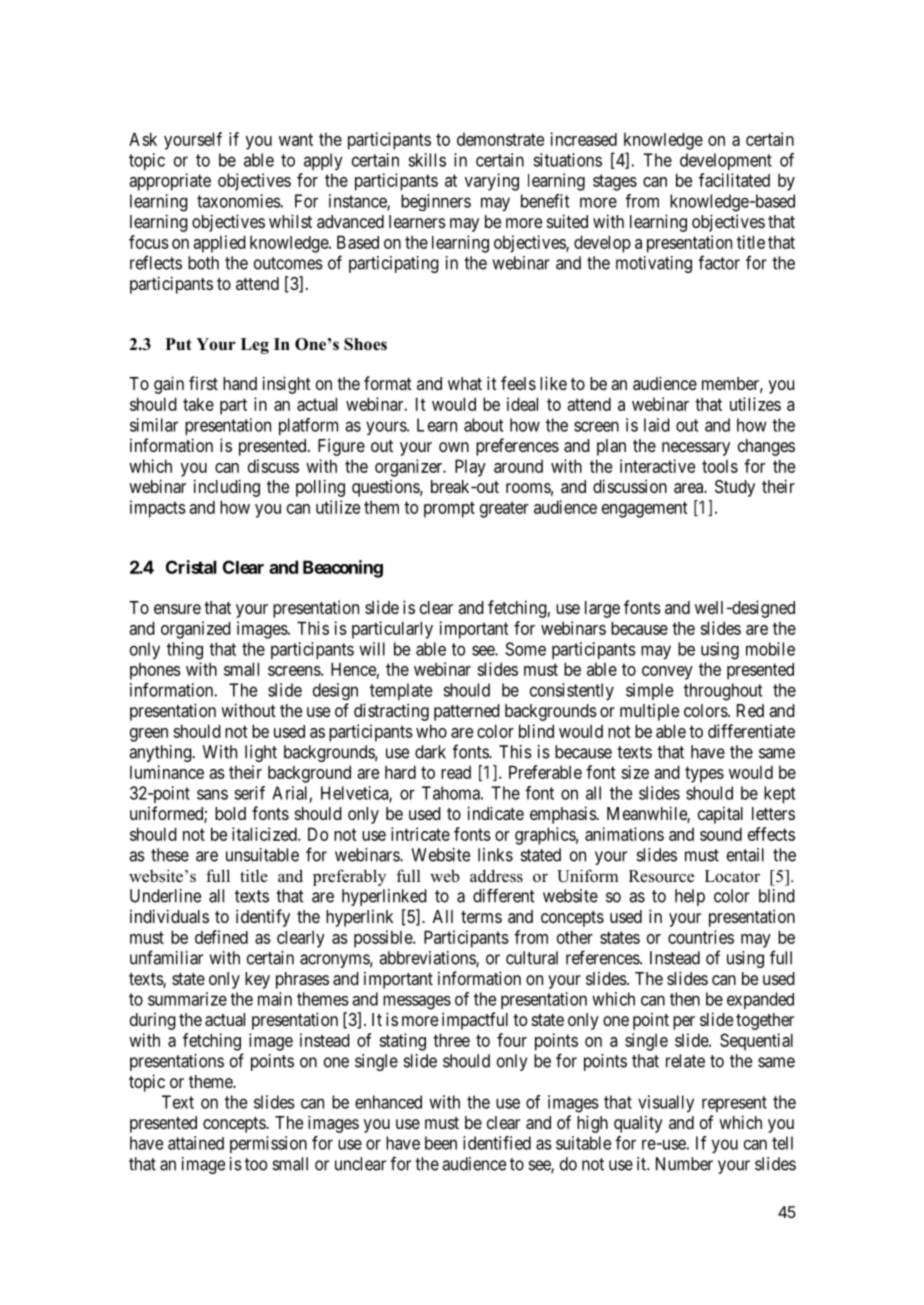 Image resolution: width=924 pixels, height=1305 pixels. I want to click on attained, so click(196, 1143).
